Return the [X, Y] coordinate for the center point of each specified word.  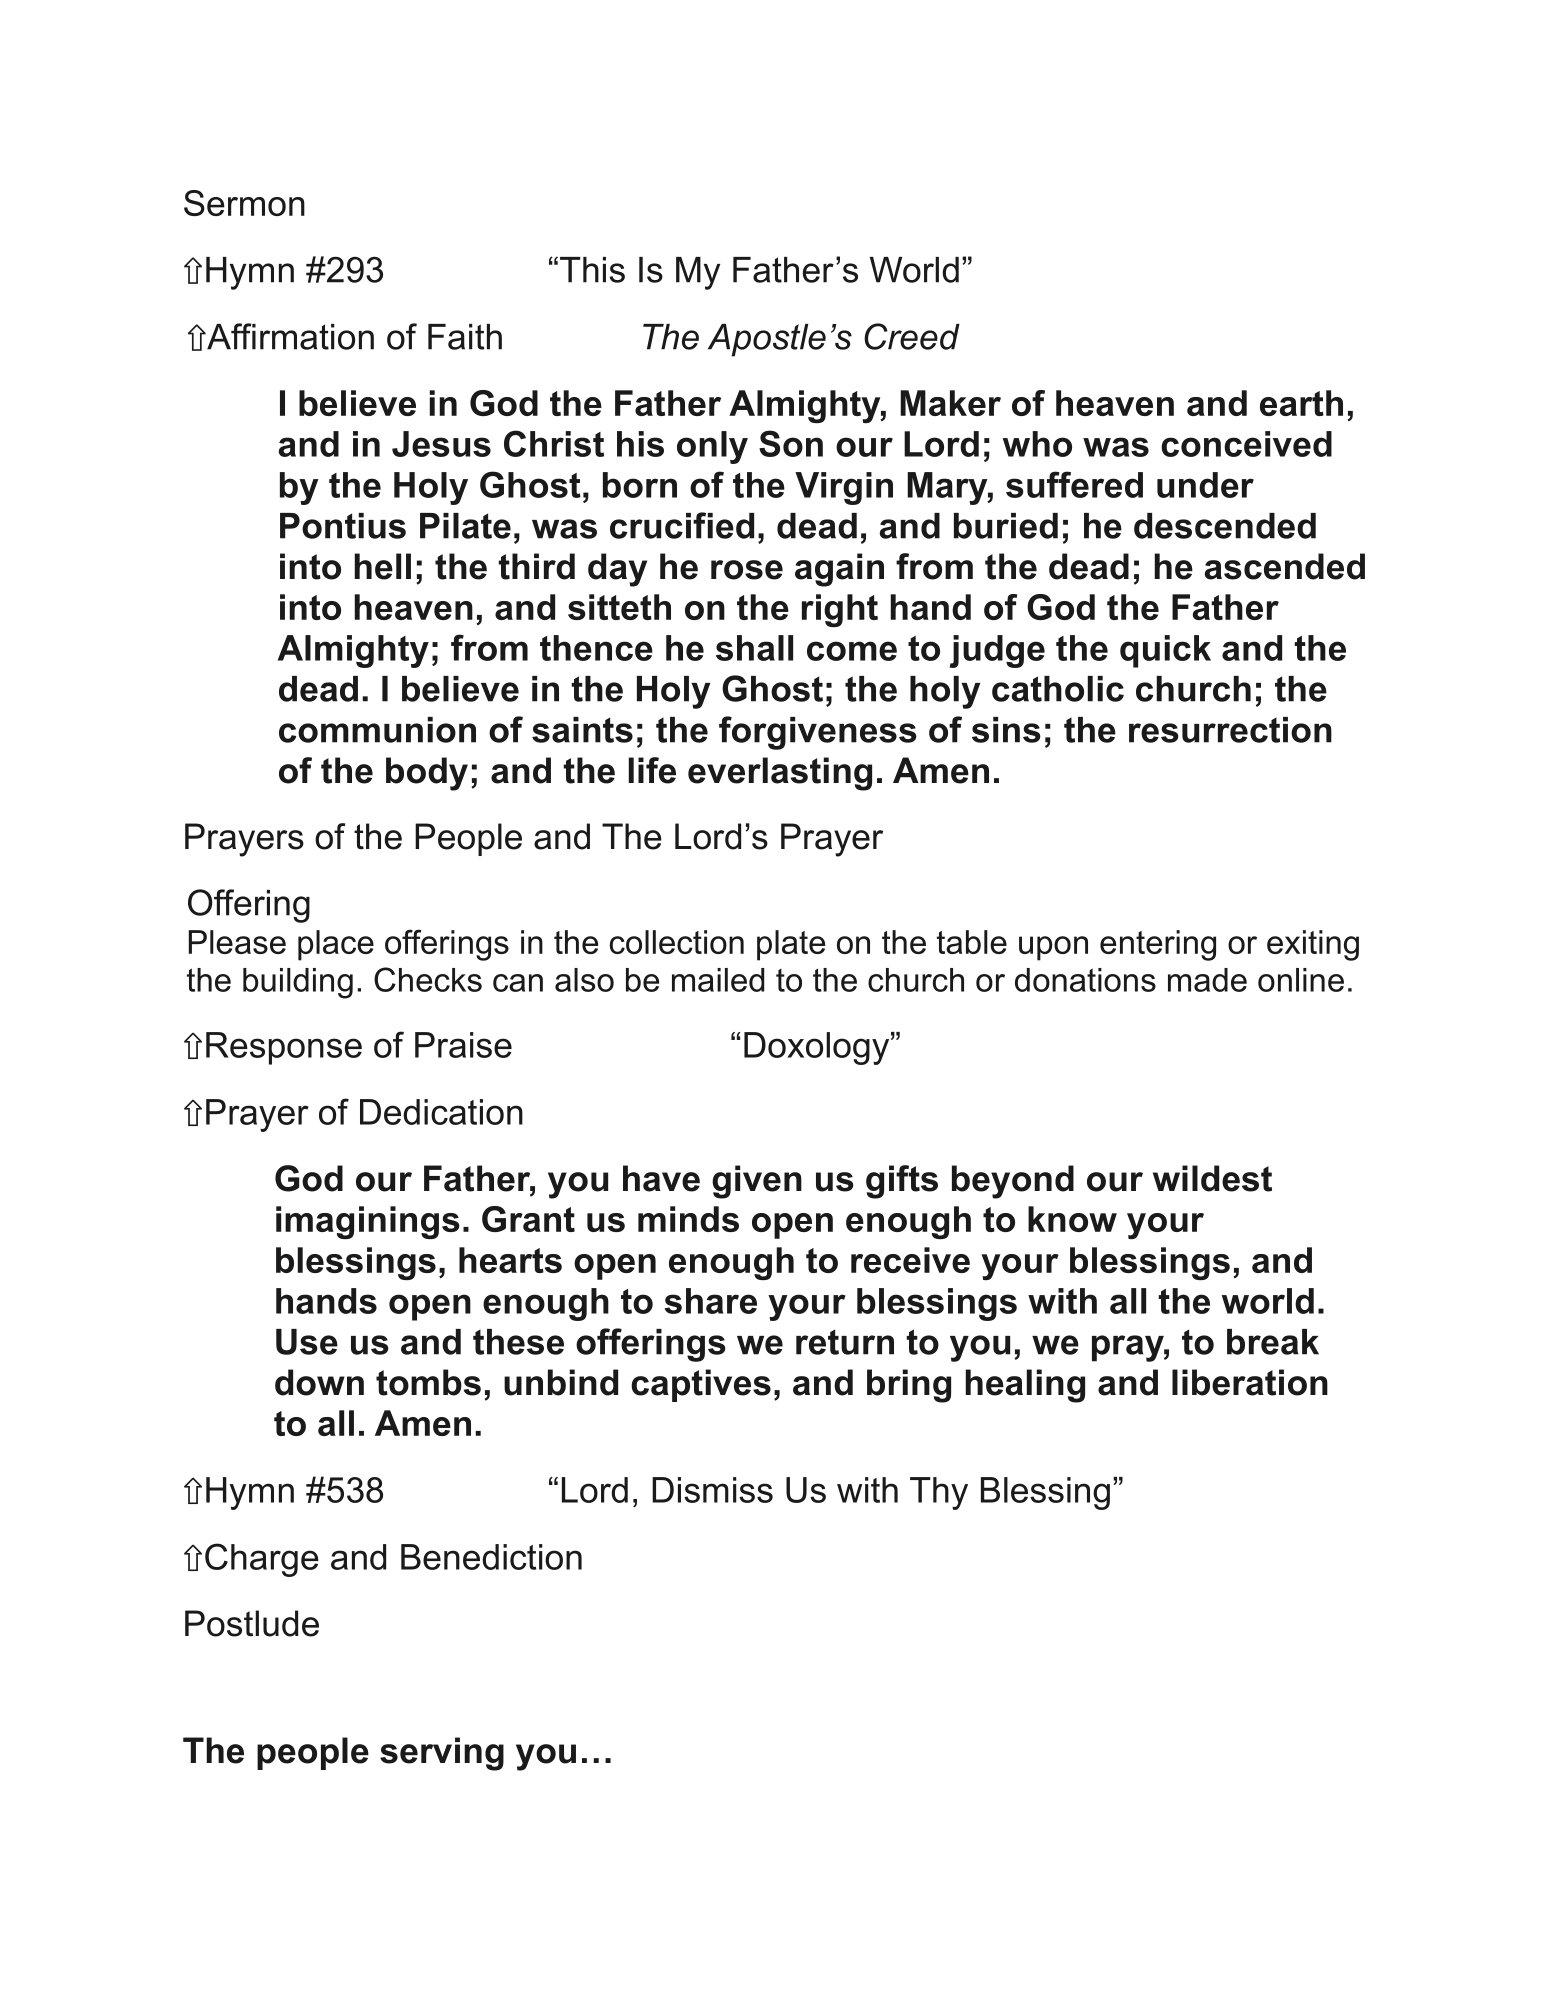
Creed [912, 336]
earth [1301, 403]
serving [442, 1754]
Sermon [244, 203]
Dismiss [712, 1490]
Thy [939, 1493]
